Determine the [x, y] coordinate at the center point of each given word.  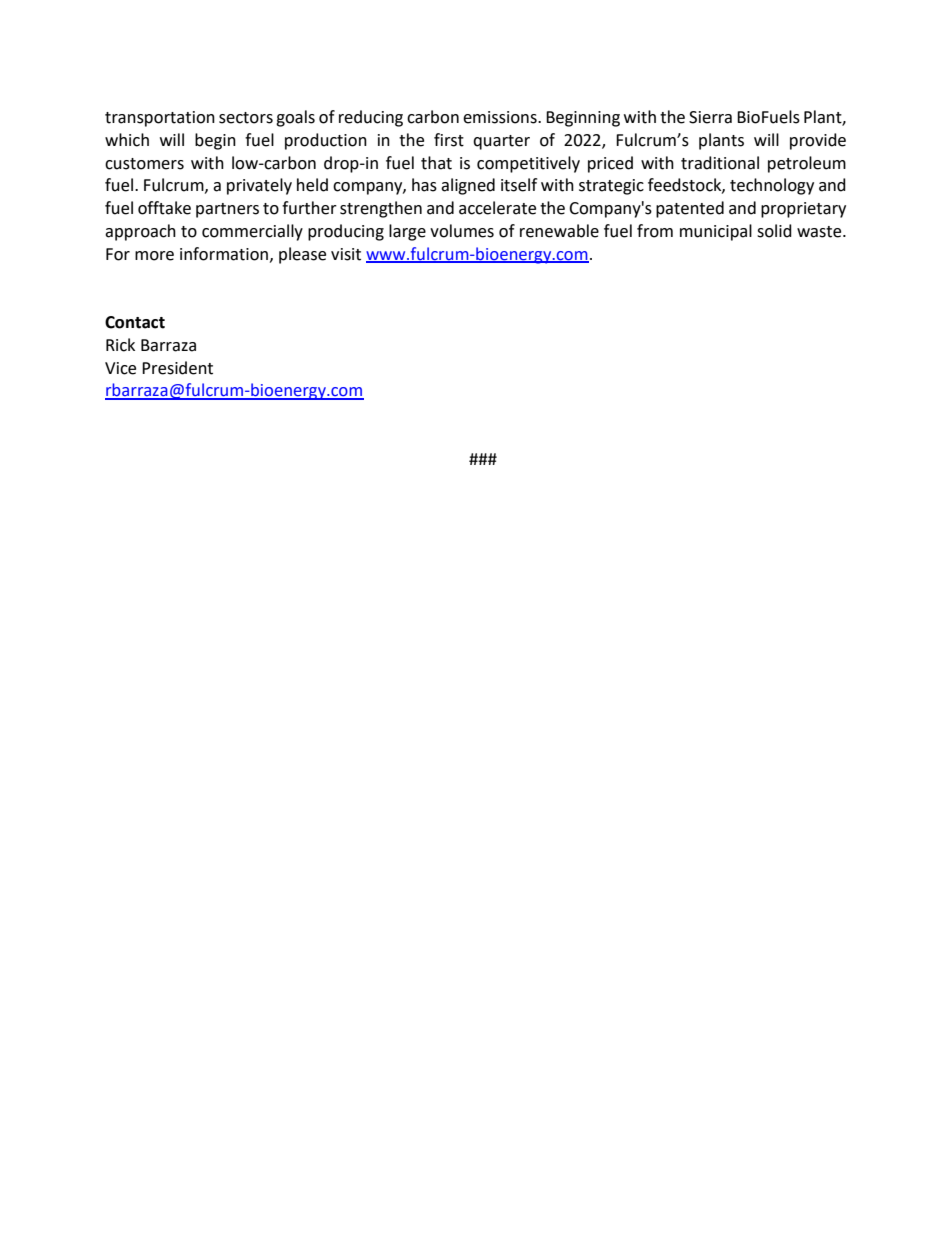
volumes [462, 231]
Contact [135, 322]
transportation [160, 119]
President [177, 368]
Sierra [710, 117]
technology [772, 186]
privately [259, 186]
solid [774, 231]
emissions [501, 117]
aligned [468, 186]
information [224, 254]
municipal [716, 232]
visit [346, 254]
